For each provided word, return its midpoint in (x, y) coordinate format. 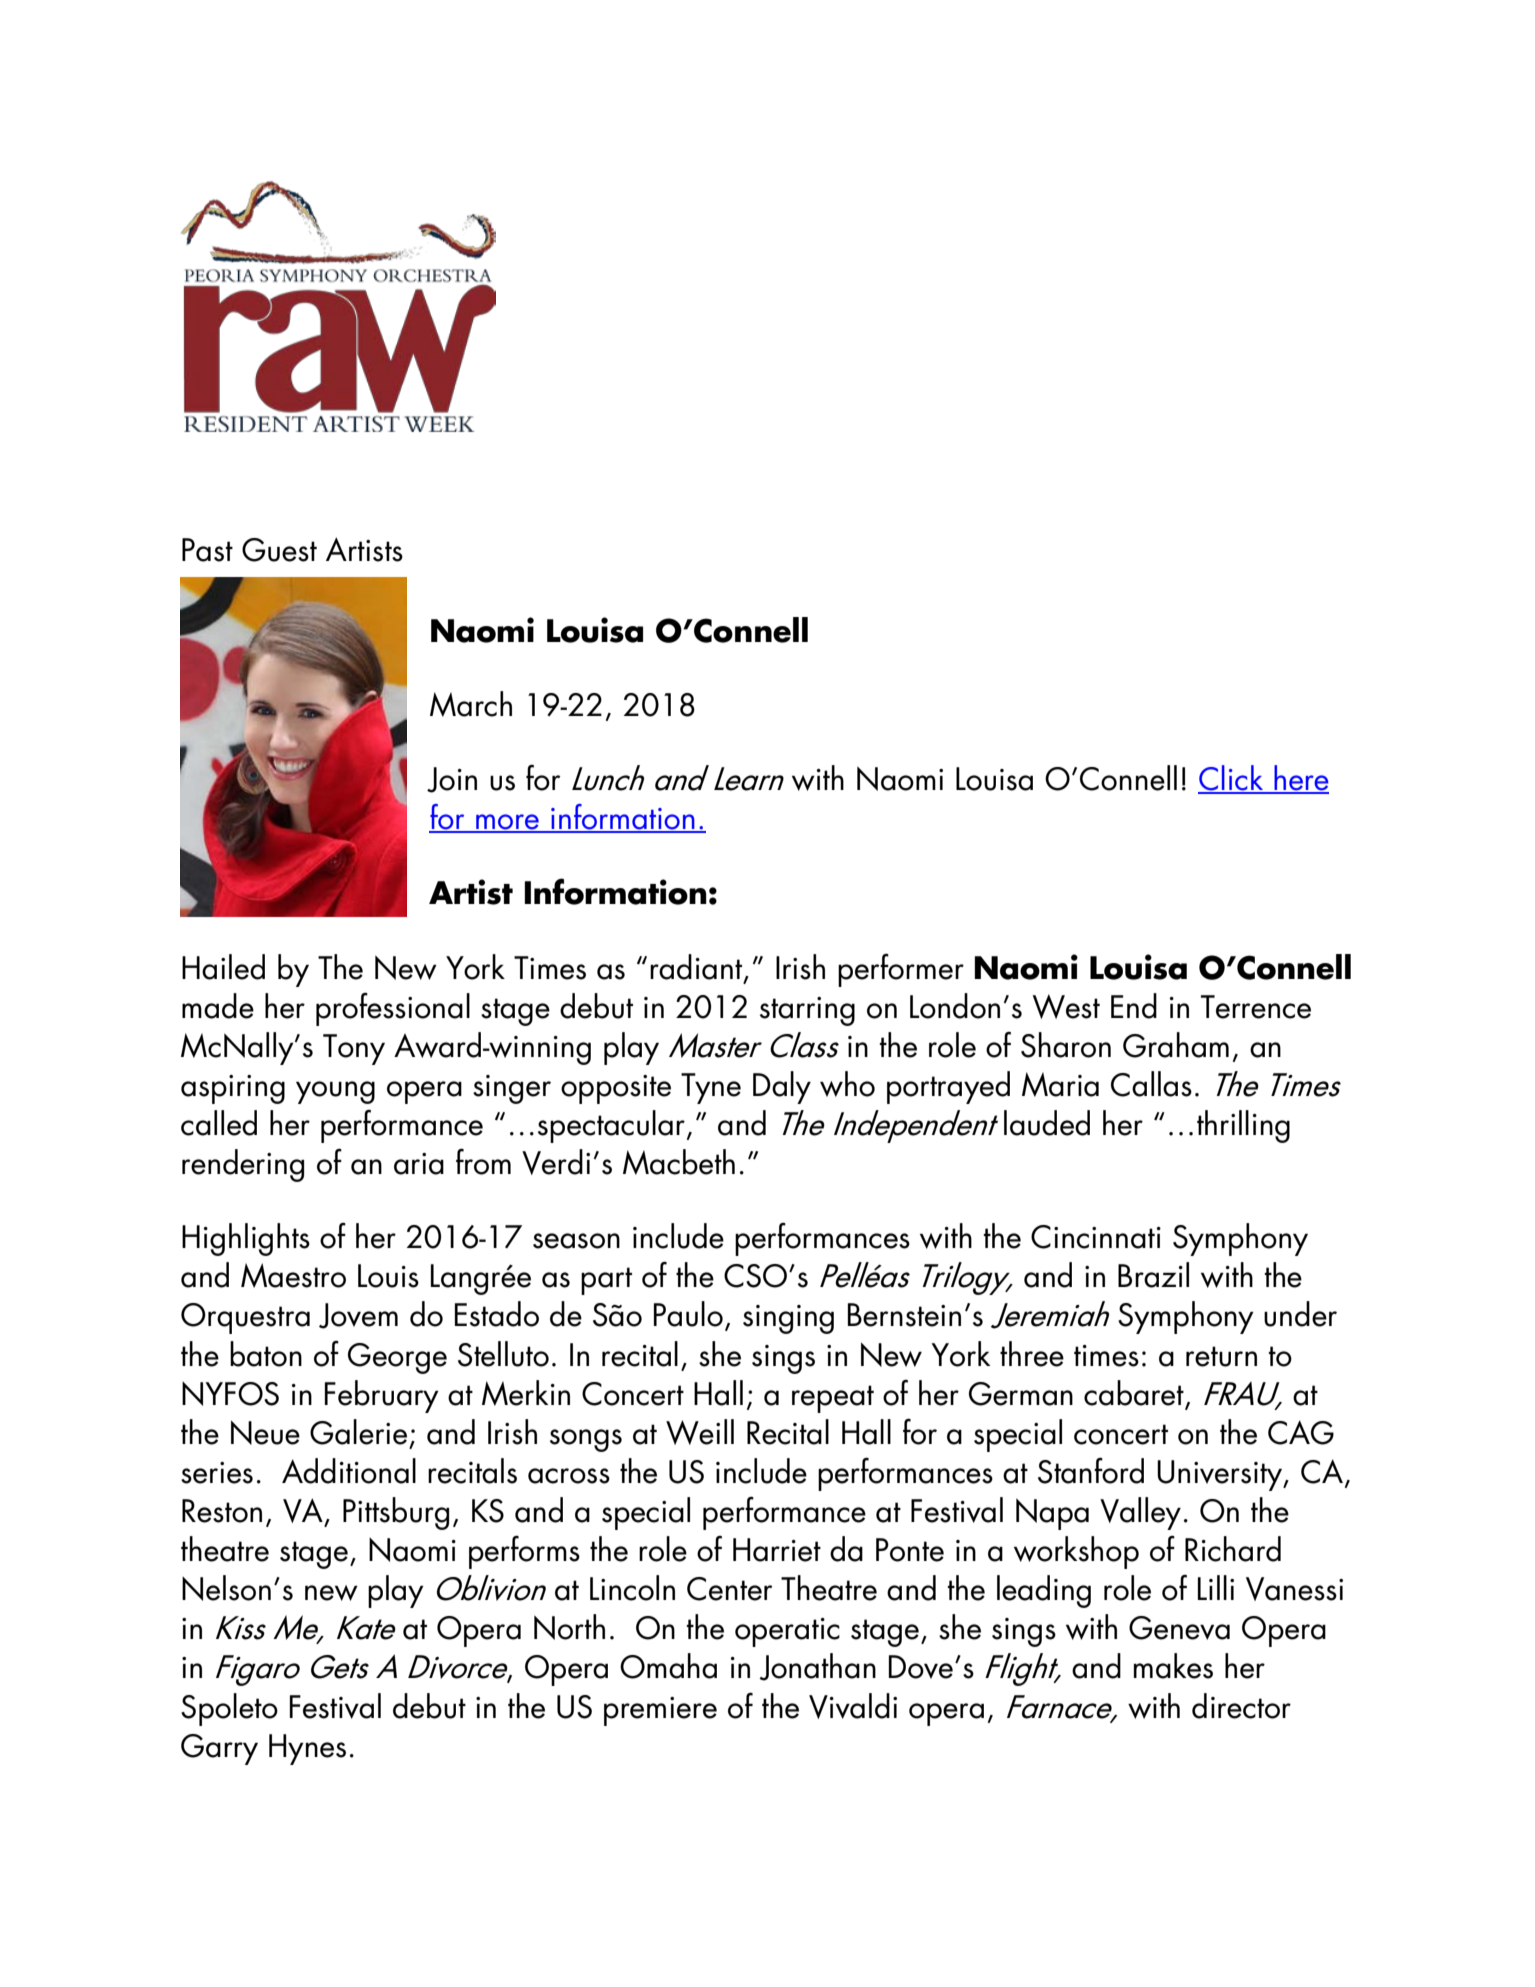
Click (1232, 779)
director (1241, 1706)
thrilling (1243, 1126)
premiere (660, 1711)
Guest (279, 550)
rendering (243, 1165)
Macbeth (679, 1162)
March (471, 704)
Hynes (307, 1749)
